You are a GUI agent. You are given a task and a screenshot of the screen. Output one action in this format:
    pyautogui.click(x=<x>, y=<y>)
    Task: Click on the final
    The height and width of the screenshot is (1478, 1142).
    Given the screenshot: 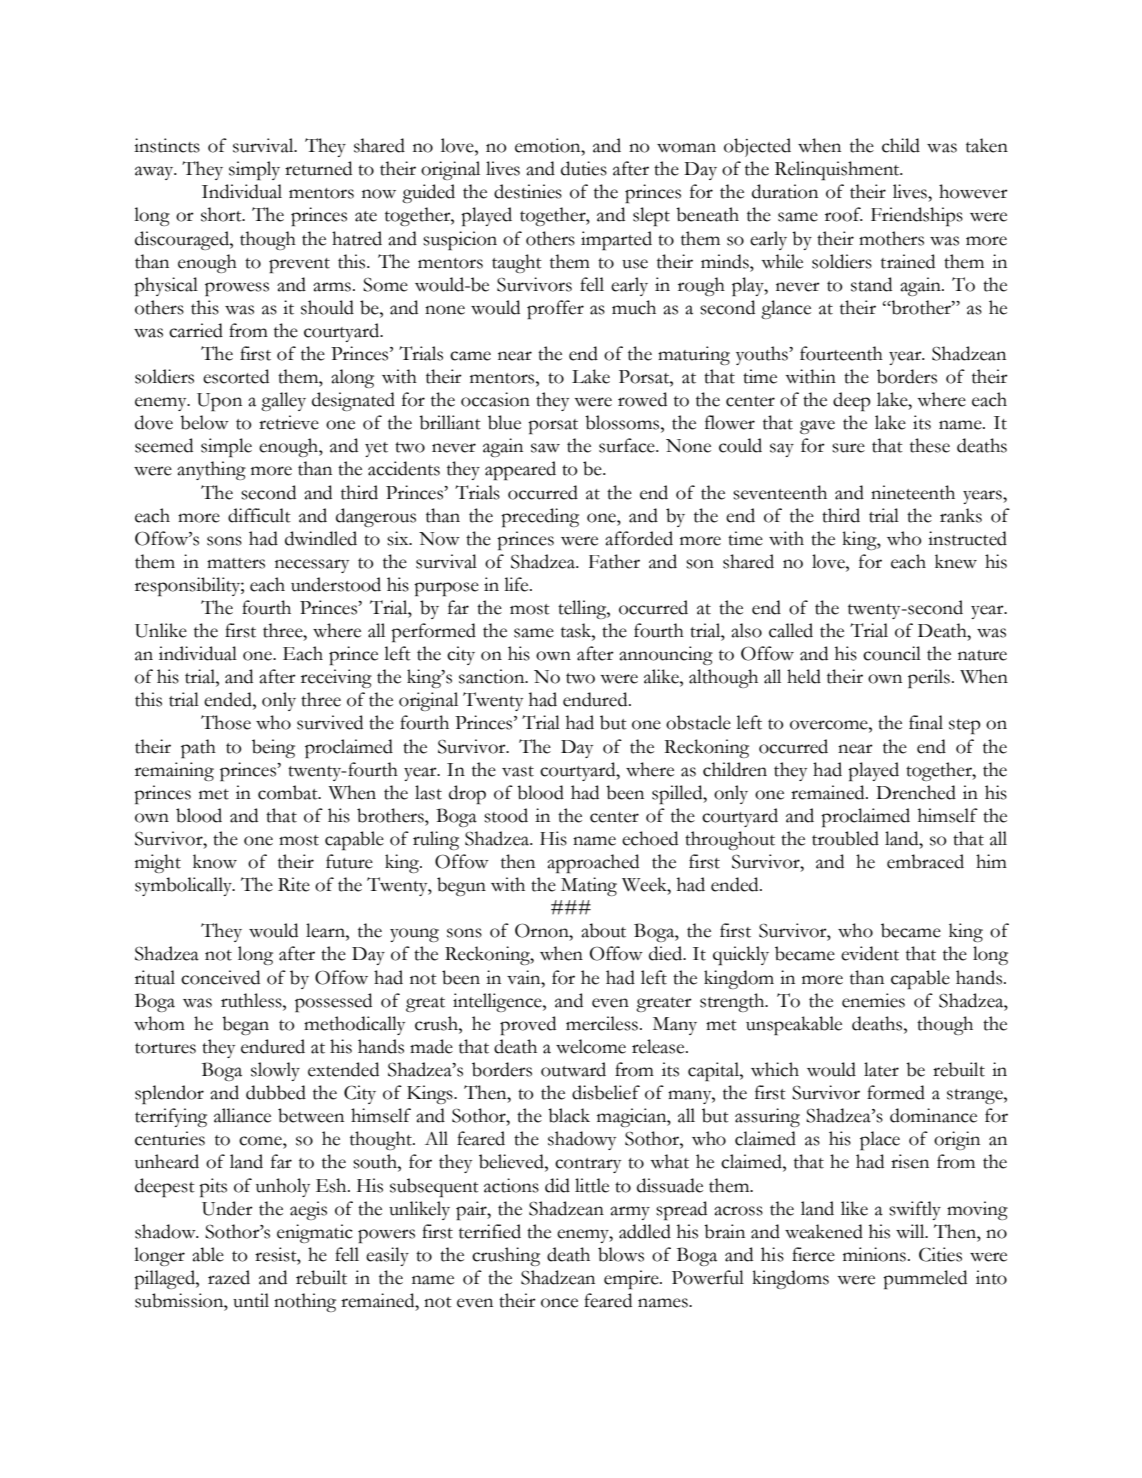 What is the action you would take?
    pyautogui.click(x=926, y=722)
